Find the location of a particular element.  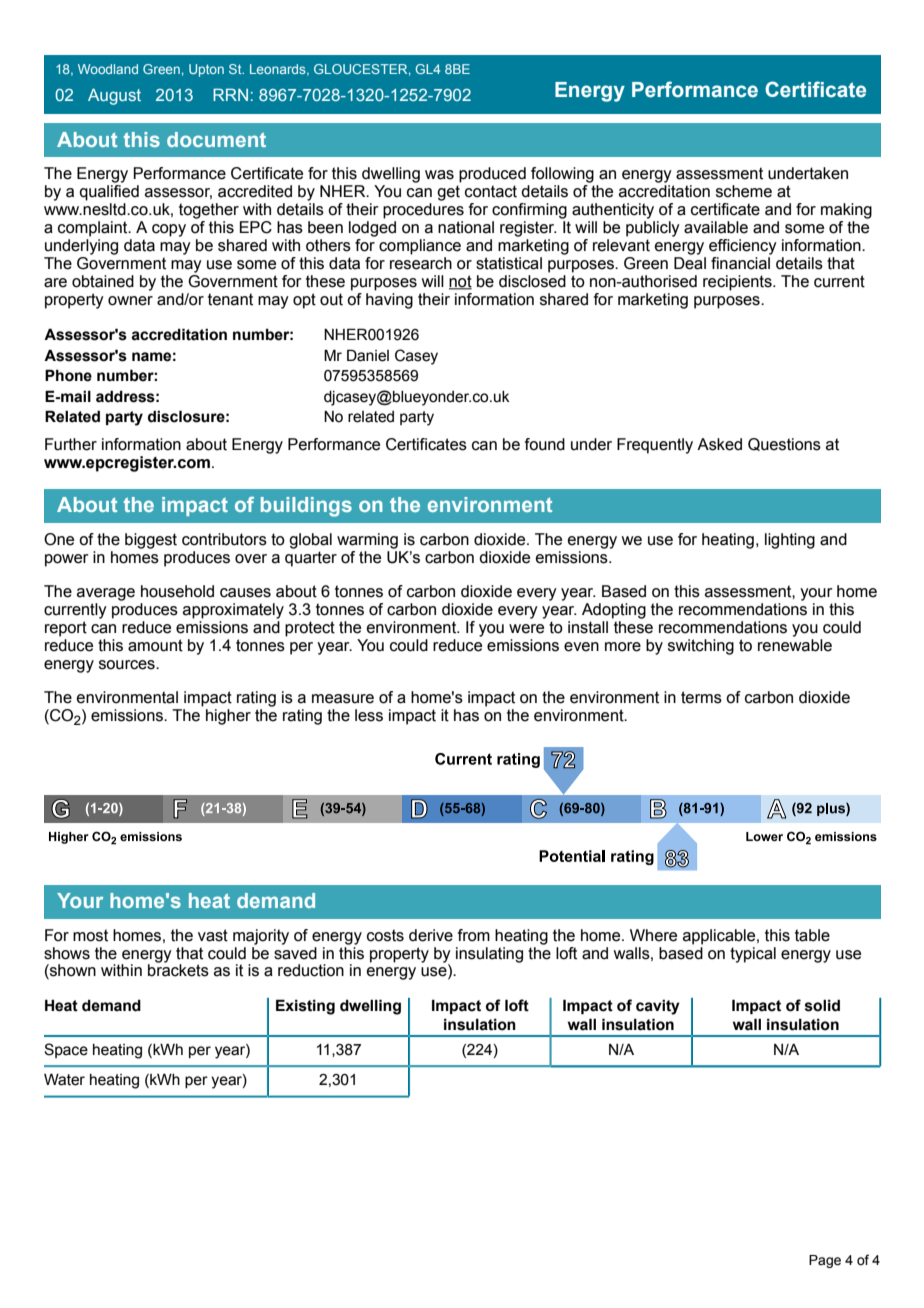

Questions is located at coordinates (784, 444).
